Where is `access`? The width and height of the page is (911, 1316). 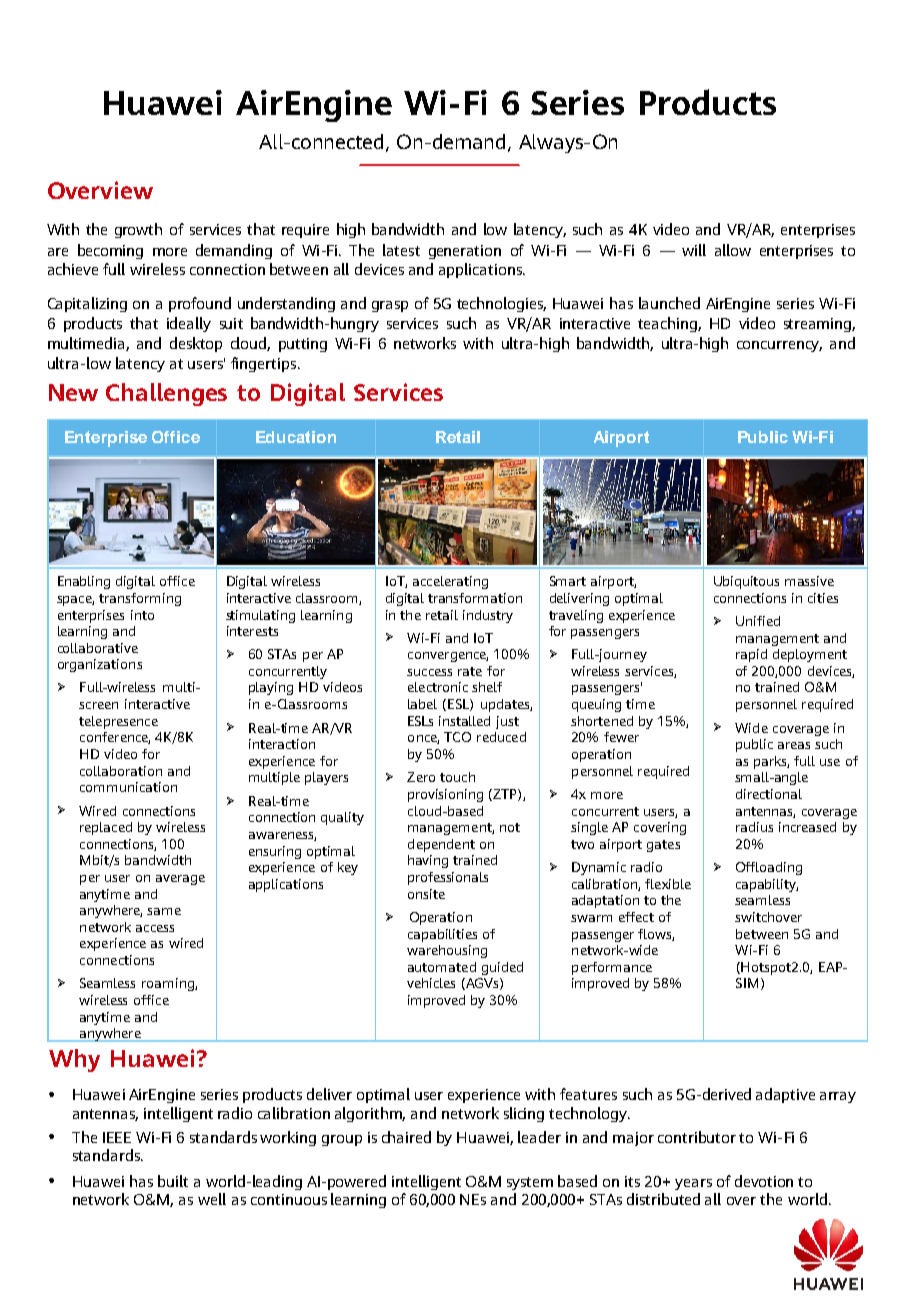 access is located at coordinates (155, 928).
